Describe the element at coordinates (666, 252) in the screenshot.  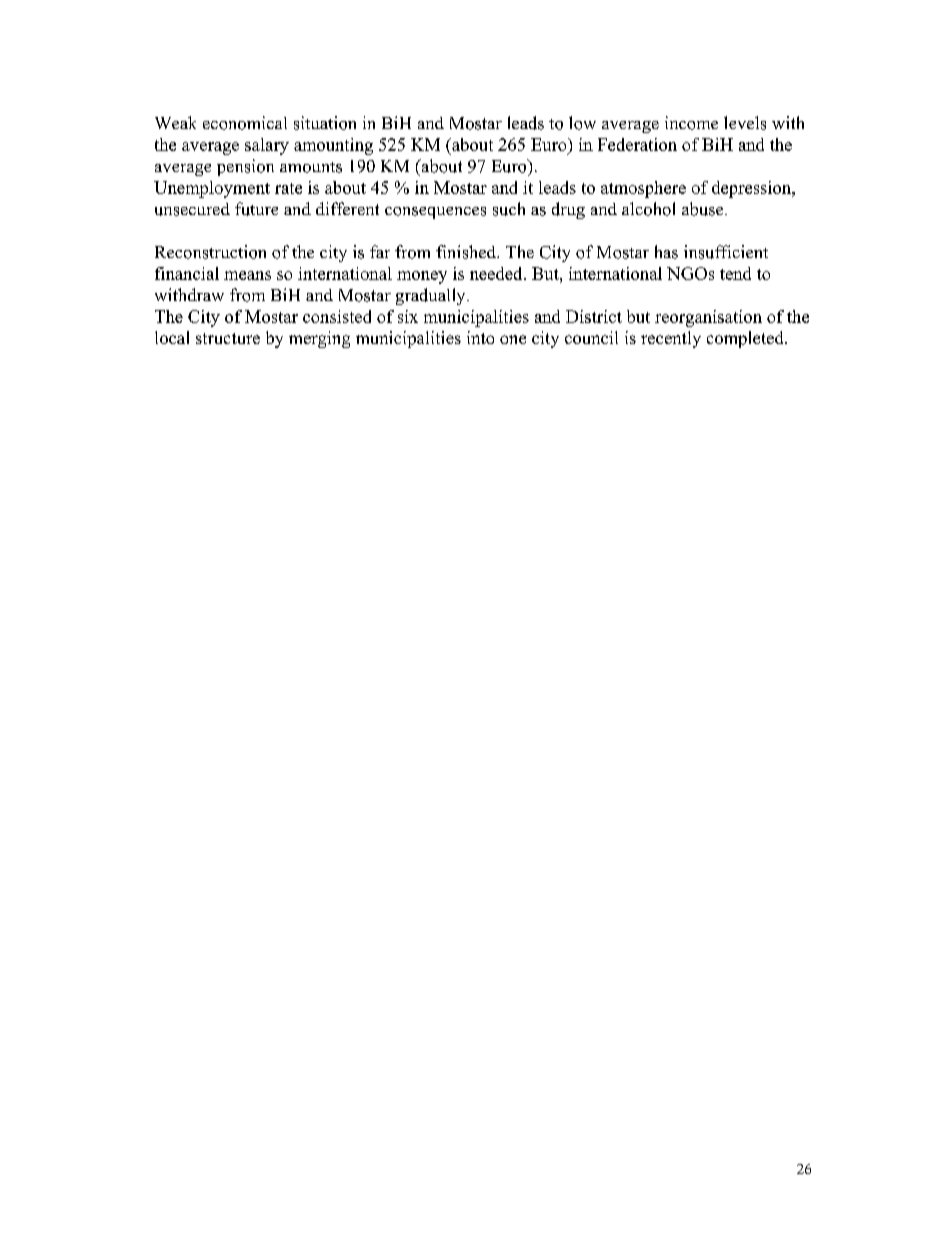
I see `has` at that location.
